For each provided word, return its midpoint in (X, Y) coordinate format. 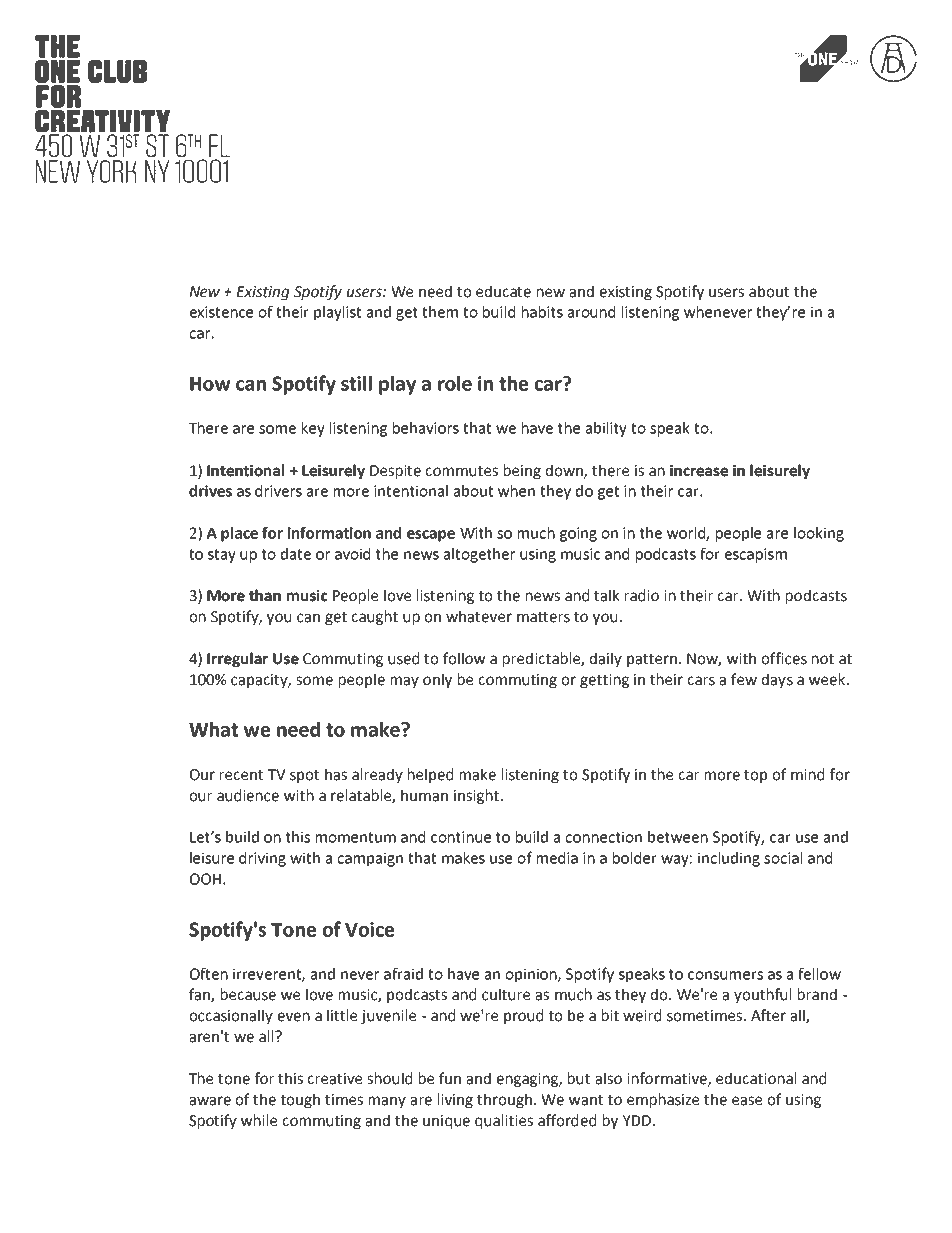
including (729, 859)
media (557, 858)
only (437, 680)
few (744, 679)
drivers (278, 491)
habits (542, 312)
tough (300, 1100)
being (522, 471)
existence (221, 312)
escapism (756, 555)
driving (262, 859)
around (591, 312)
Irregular (237, 659)
